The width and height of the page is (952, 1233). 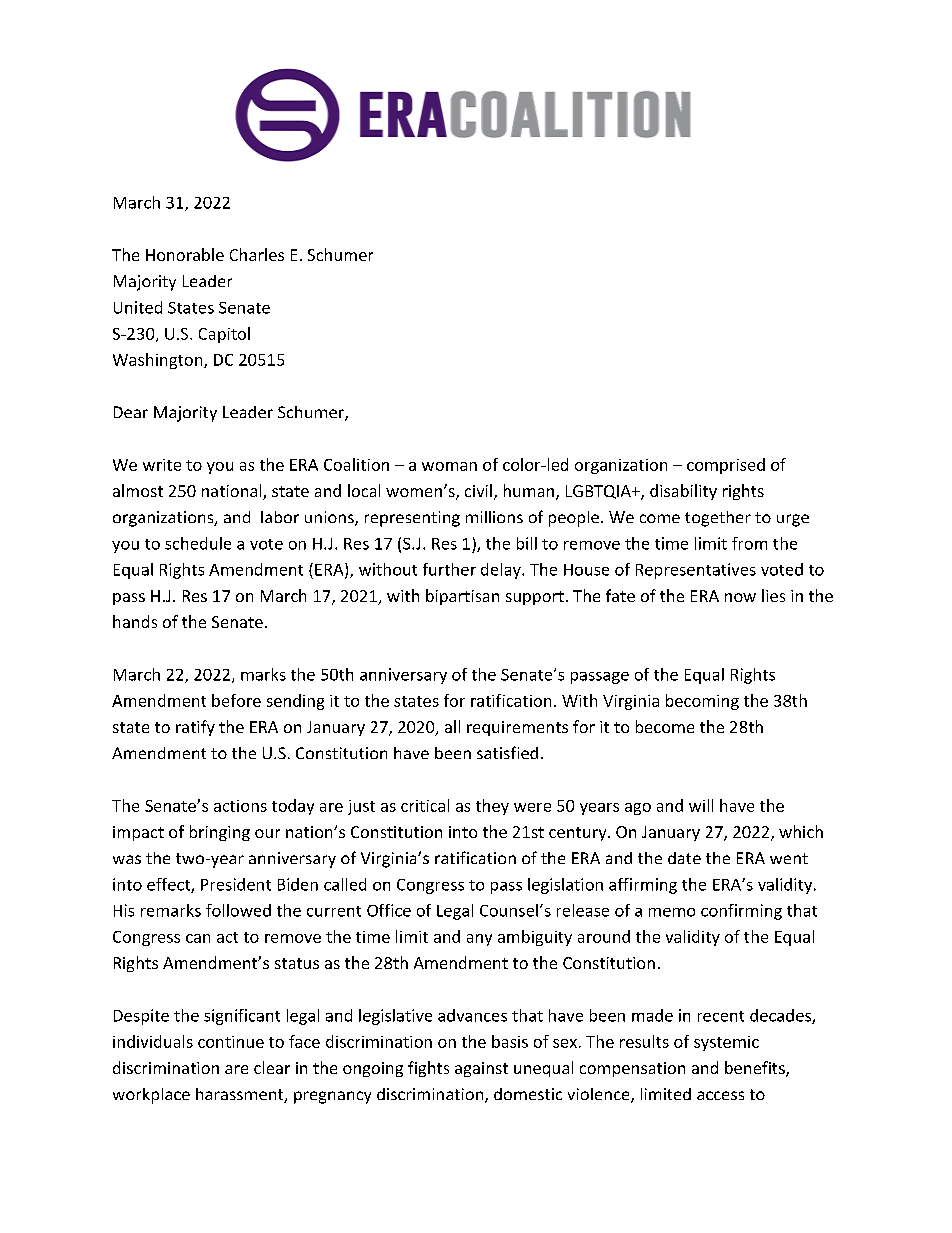 What do you see at coordinates (257, 254) in the page?
I see `Charles` at bounding box center [257, 254].
